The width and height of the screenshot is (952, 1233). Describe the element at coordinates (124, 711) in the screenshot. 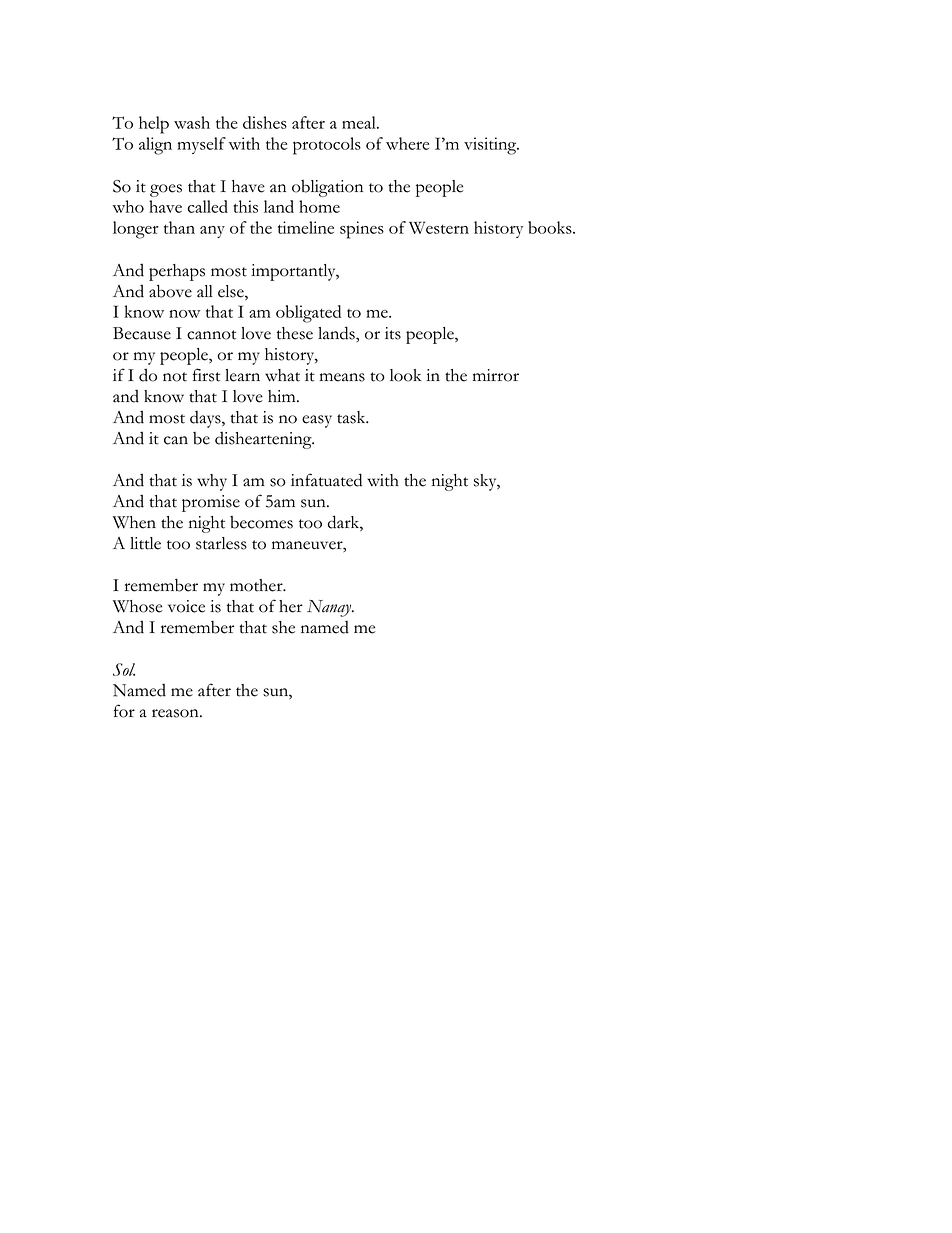

I see `for` at that location.
